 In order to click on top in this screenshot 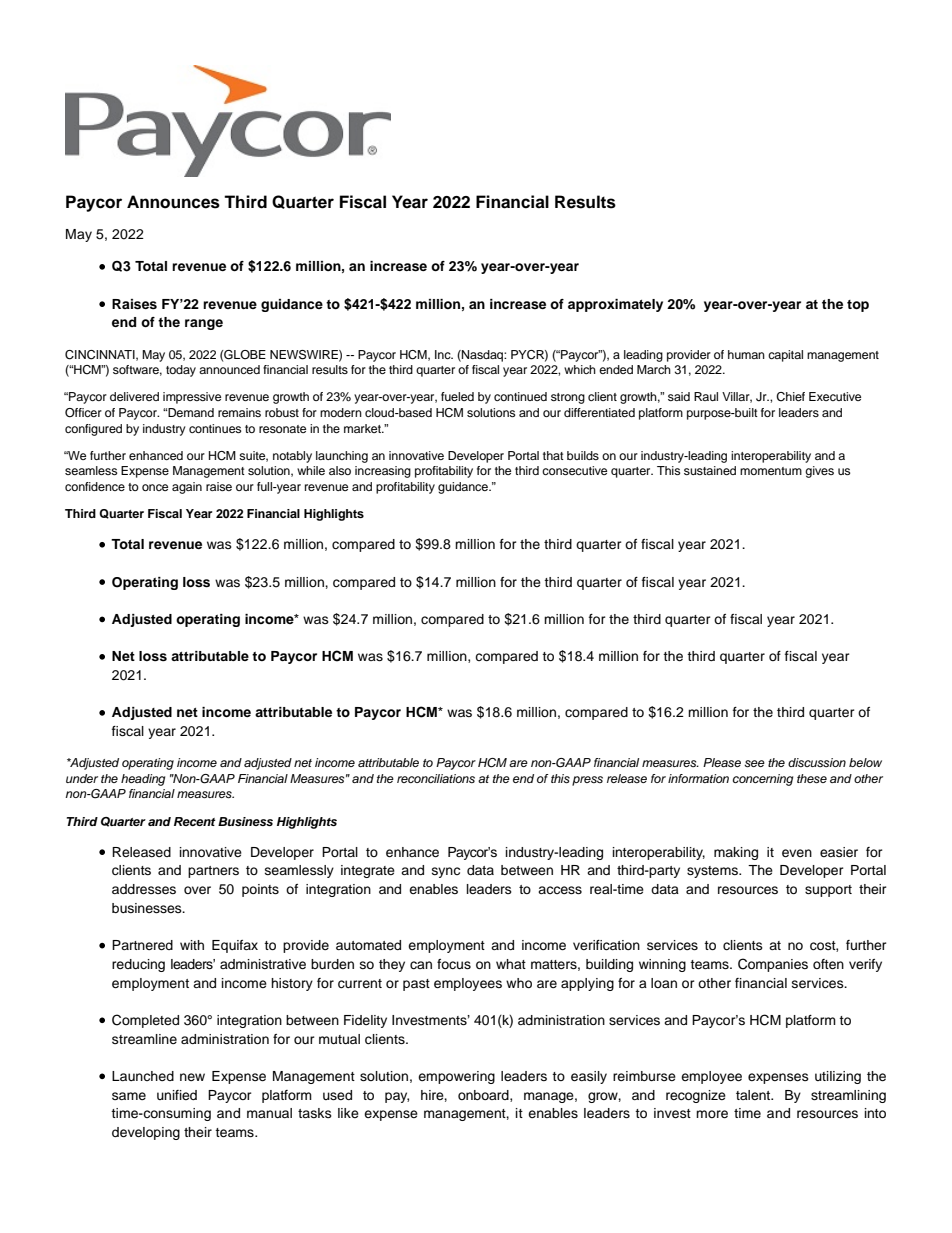, I will do `click(858, 306)`.
